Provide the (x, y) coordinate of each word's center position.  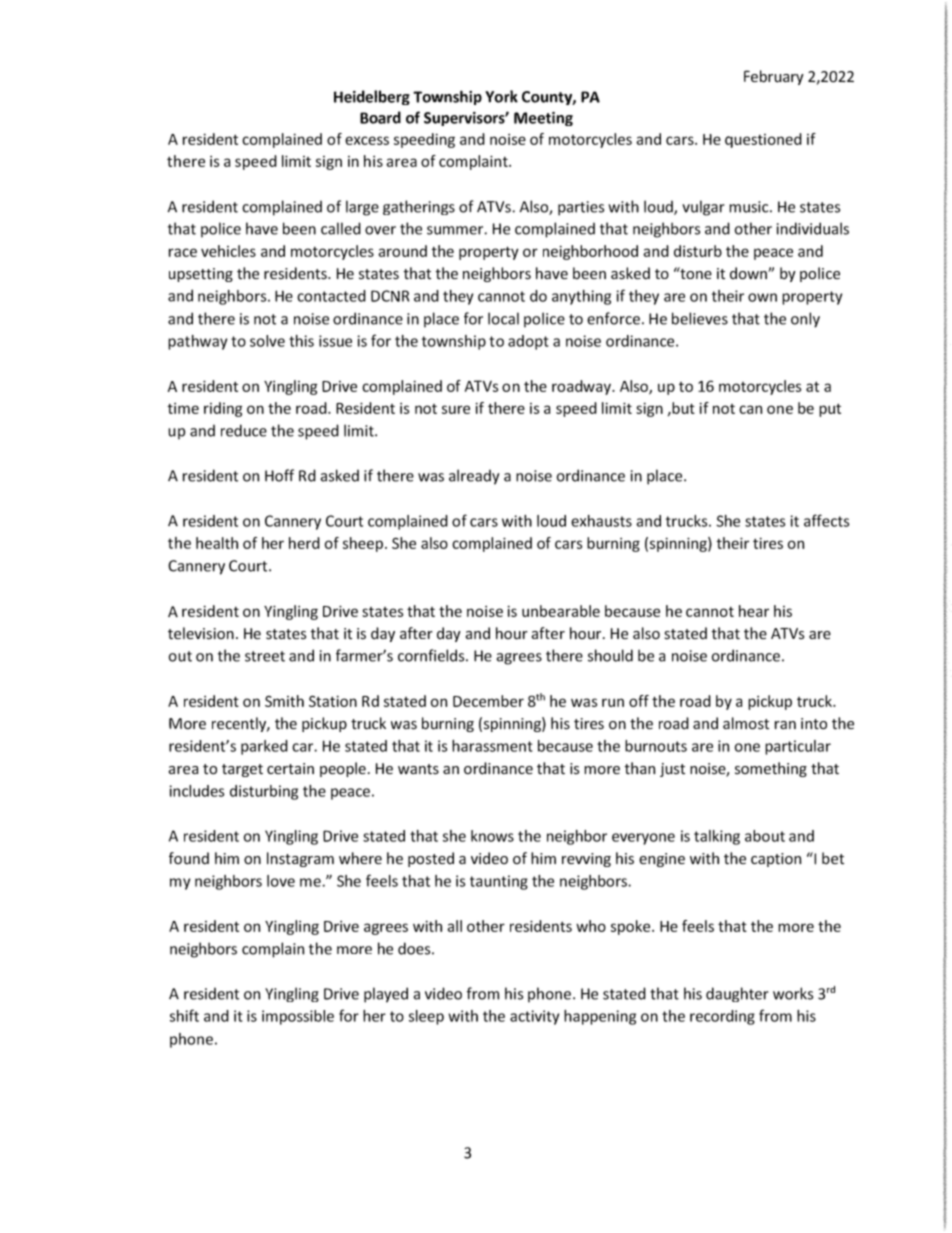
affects (826, 520)
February (774, 77)
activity (534, 1017)
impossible (298, 1017)
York (501, 96)
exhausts (601, 521)
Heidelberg (372, 97)
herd (304, 543)
